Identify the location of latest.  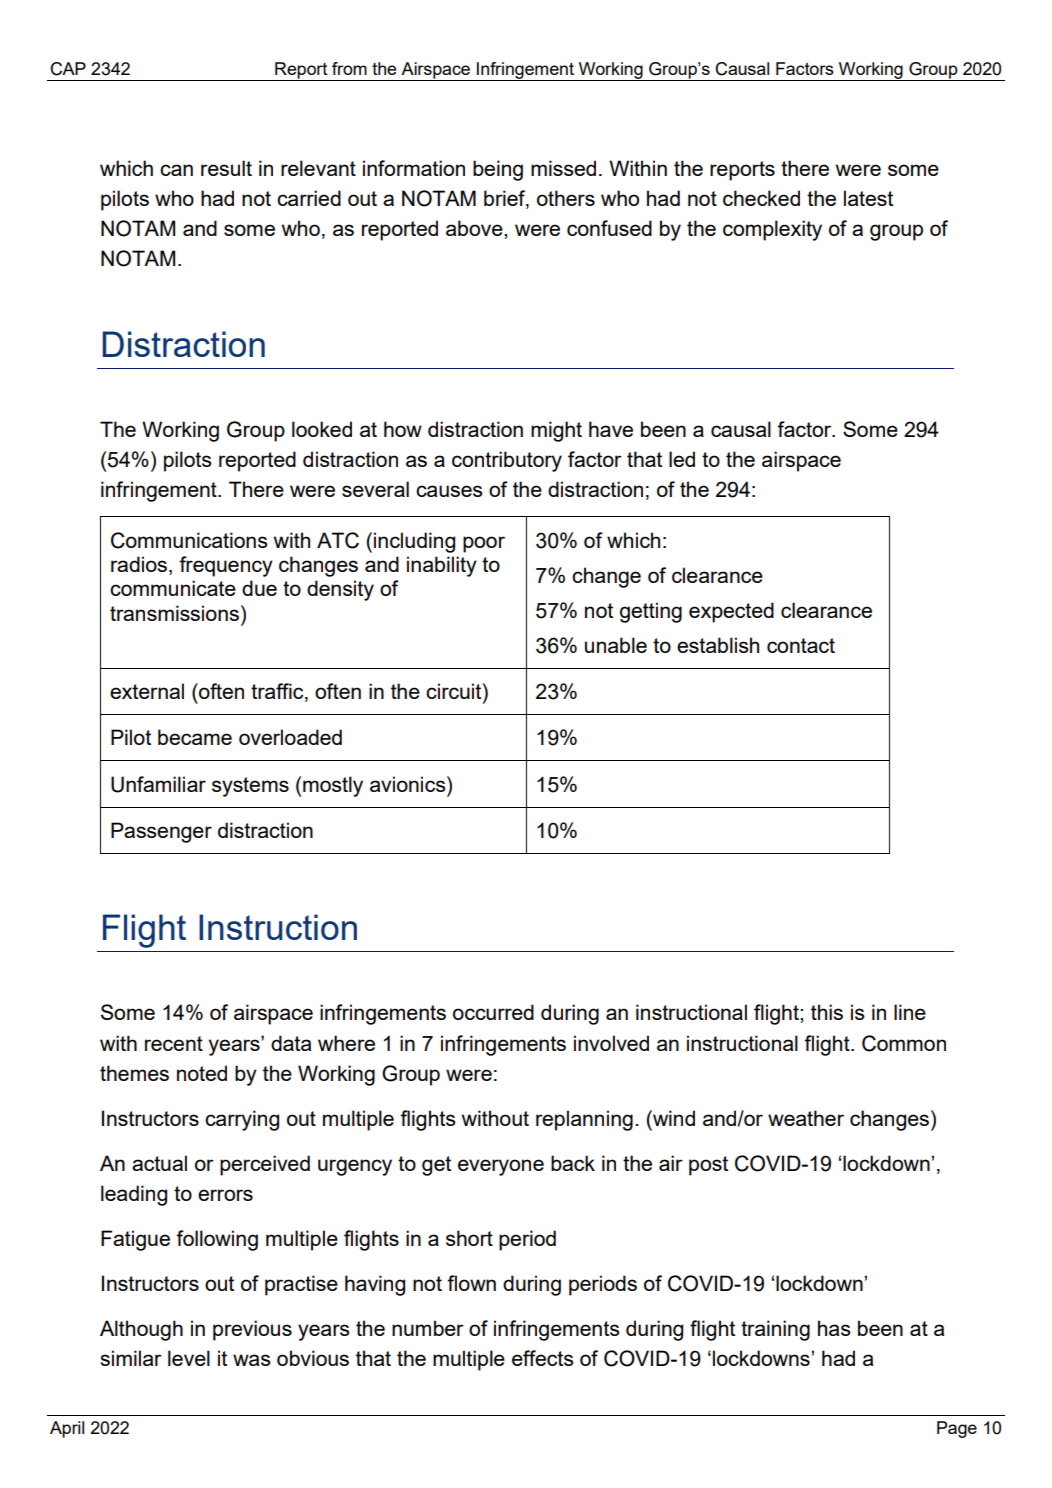
(868, 198).
